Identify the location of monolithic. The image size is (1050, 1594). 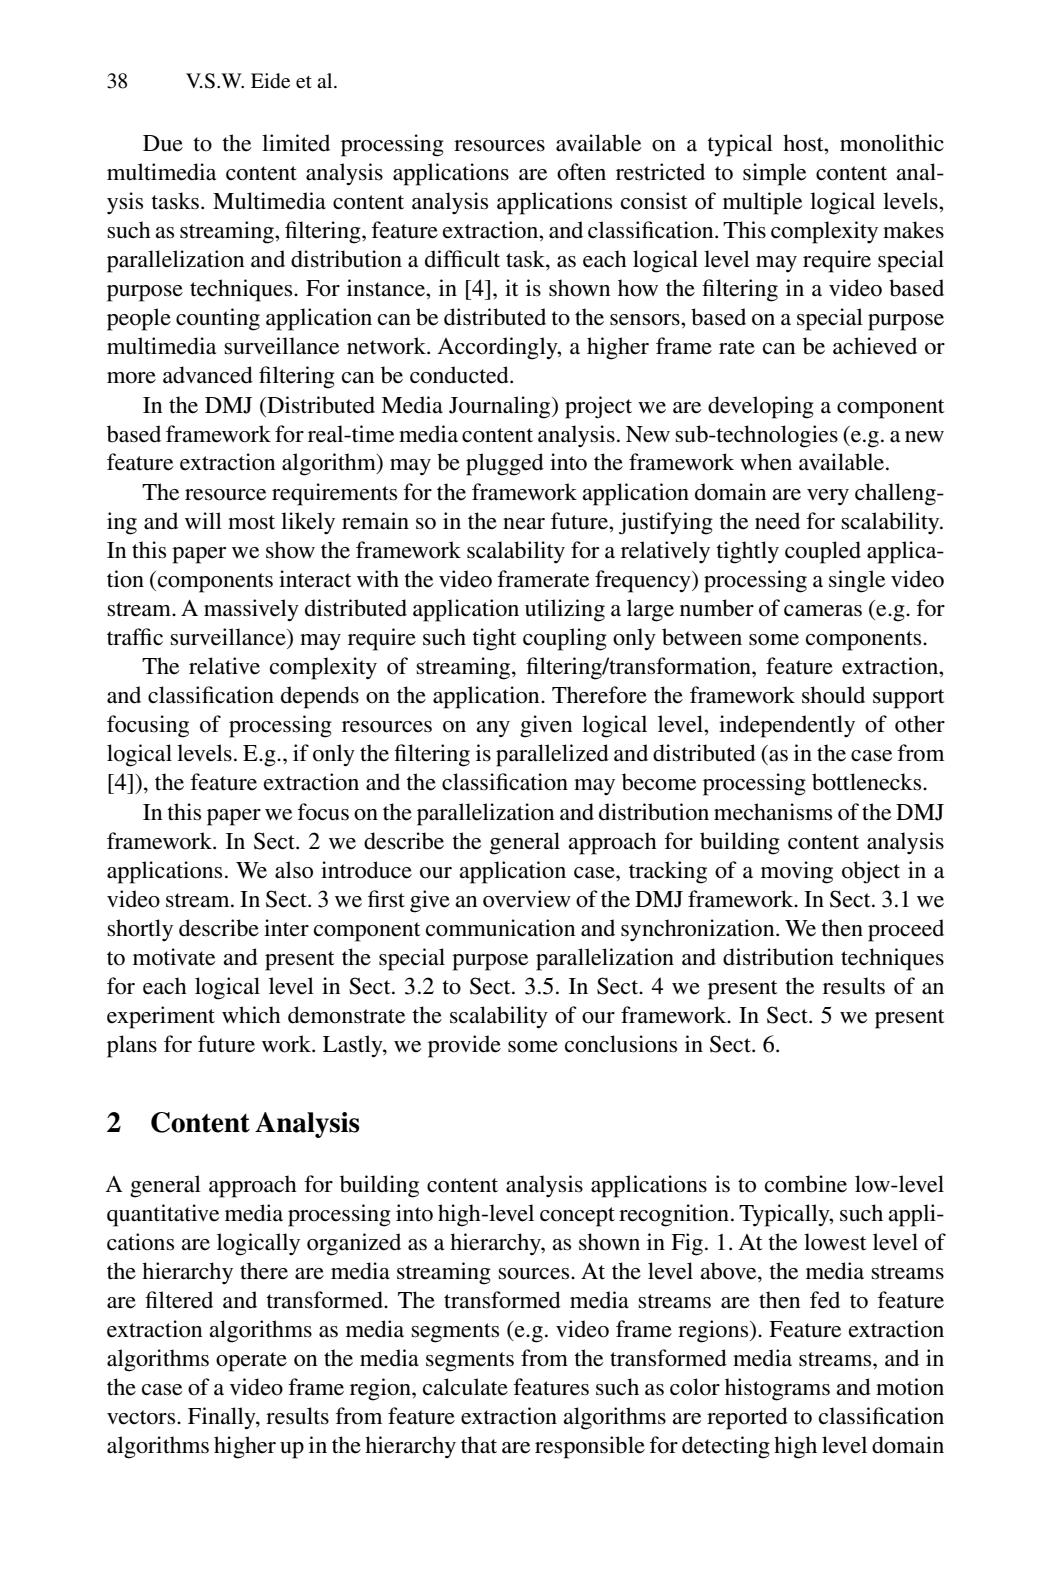
(892, 143).
